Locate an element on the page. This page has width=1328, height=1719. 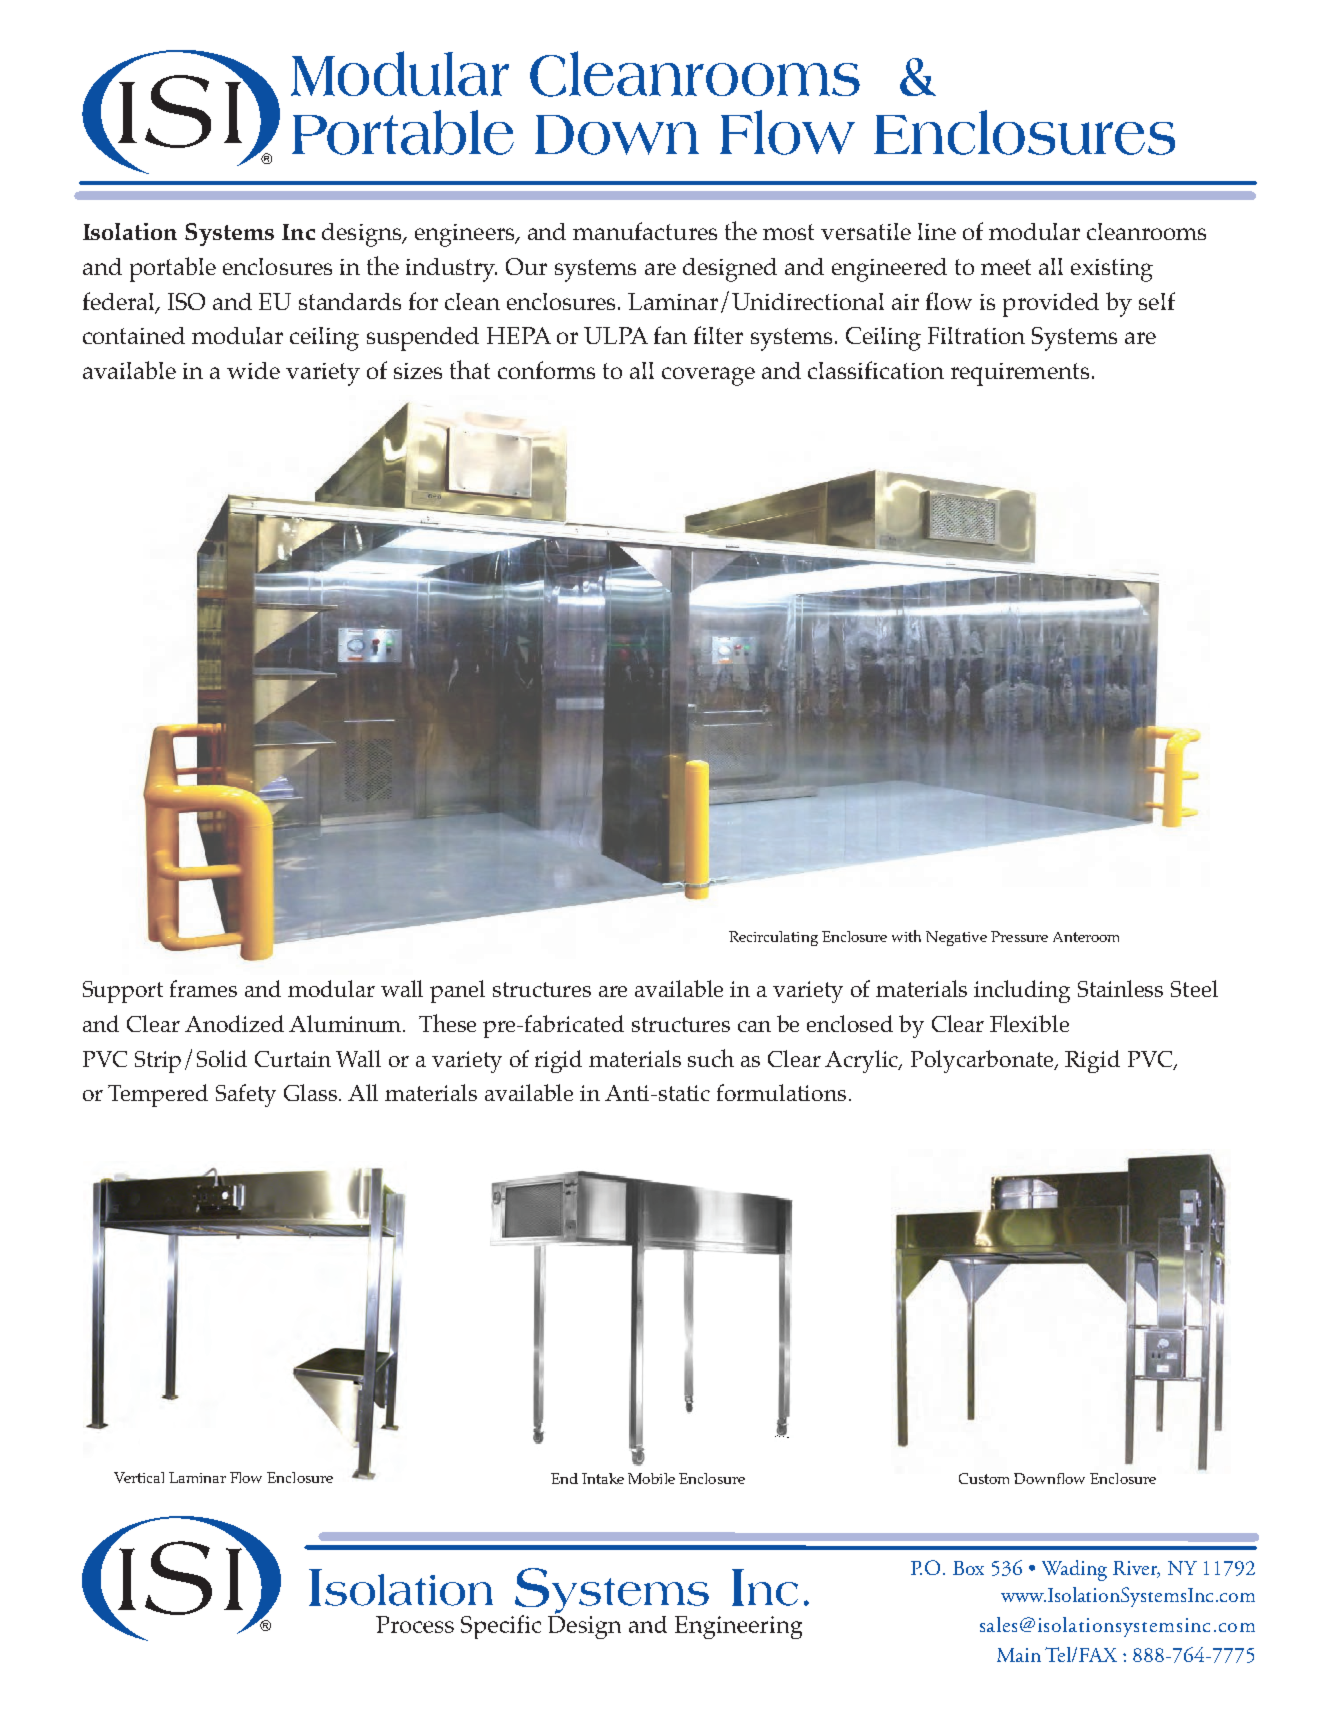
Wading is located at coordinates (1074, 1570).
